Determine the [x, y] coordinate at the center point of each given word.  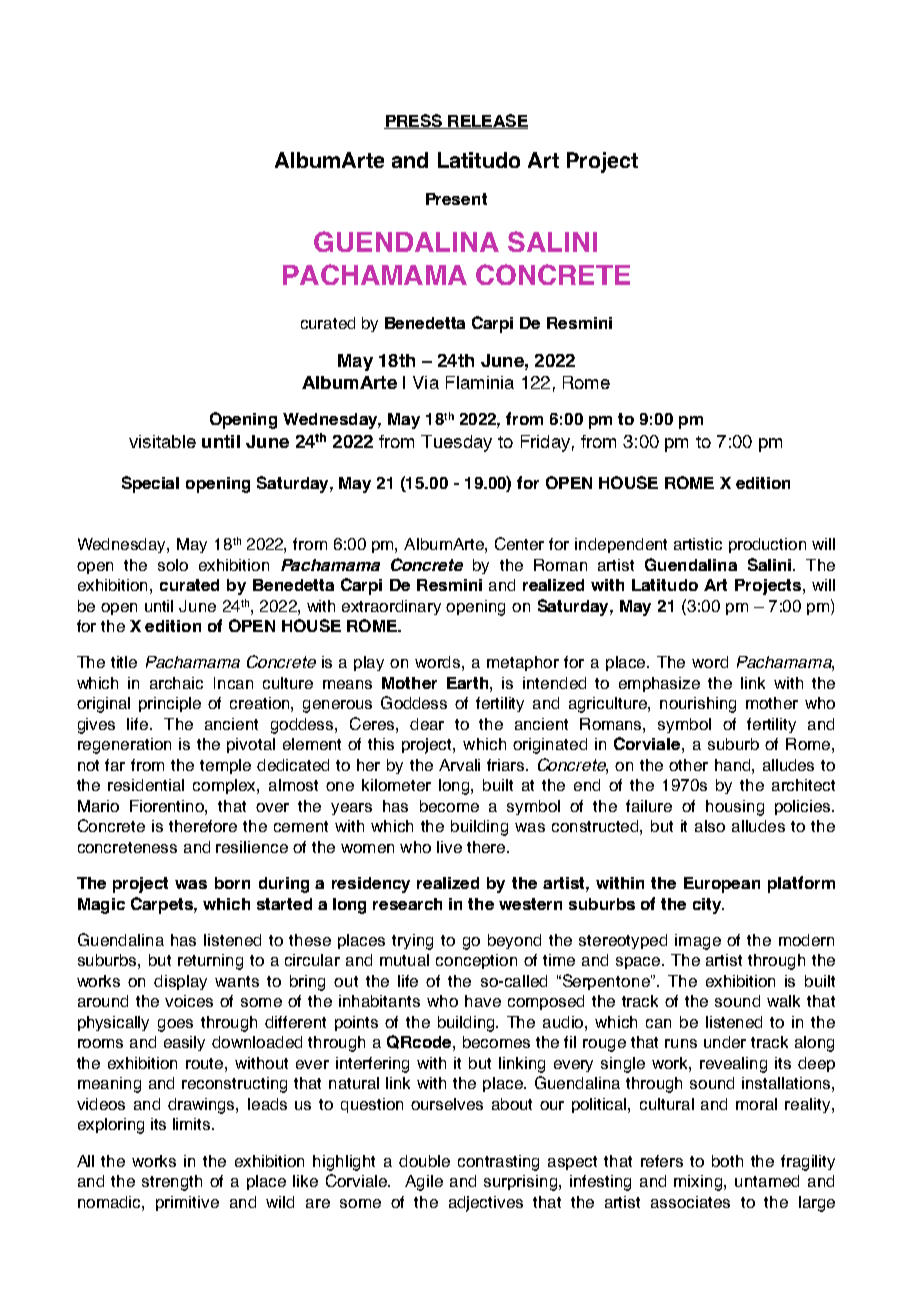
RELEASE [487, 121]
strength [172, 1183]
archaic [176, 683]
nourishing [698, 705]
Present [456, 199]
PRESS [414, 121]
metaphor [523, 663]
